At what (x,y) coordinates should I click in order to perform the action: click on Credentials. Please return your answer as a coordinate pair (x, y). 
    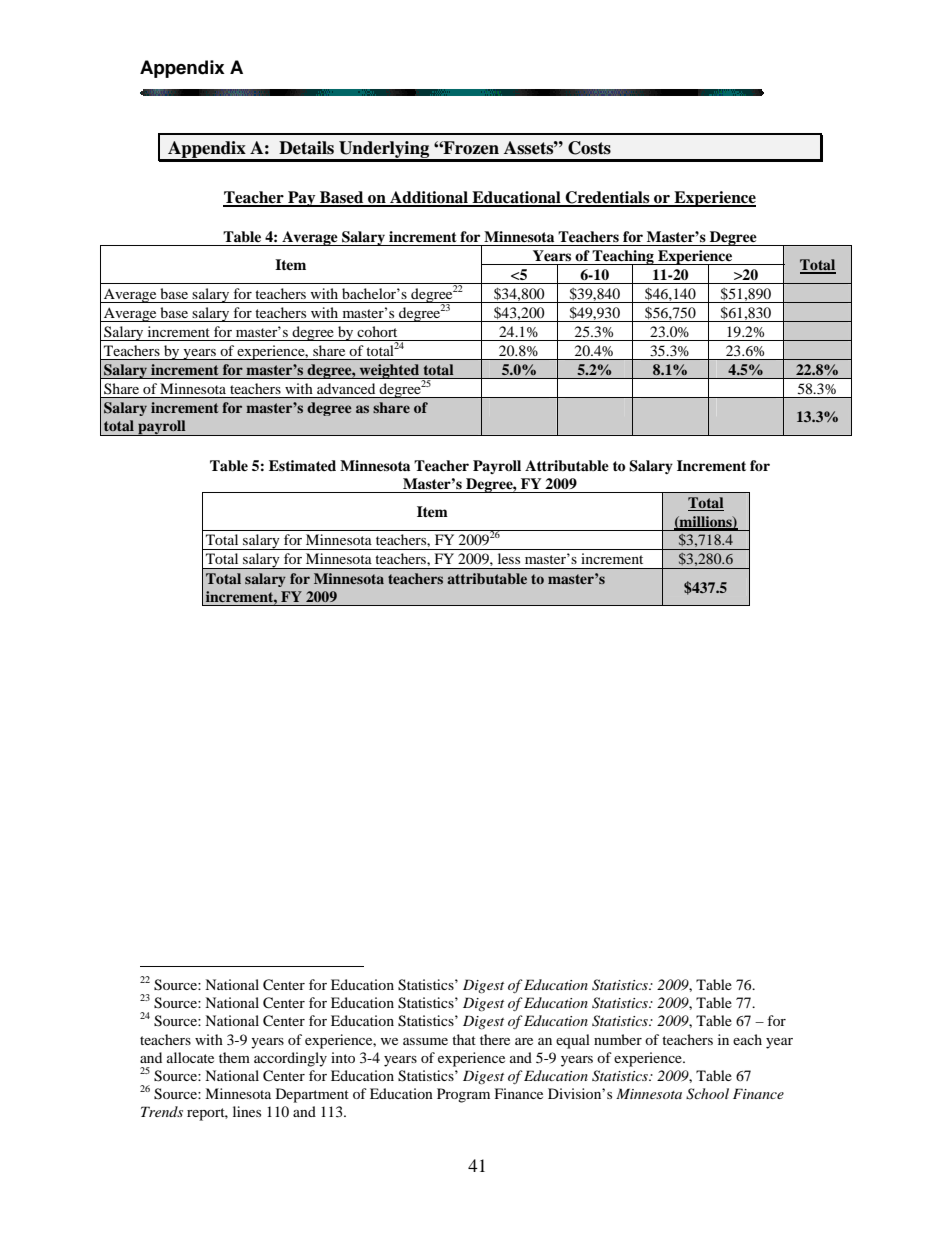
    Looking at the image, I should click on (608, 198).
